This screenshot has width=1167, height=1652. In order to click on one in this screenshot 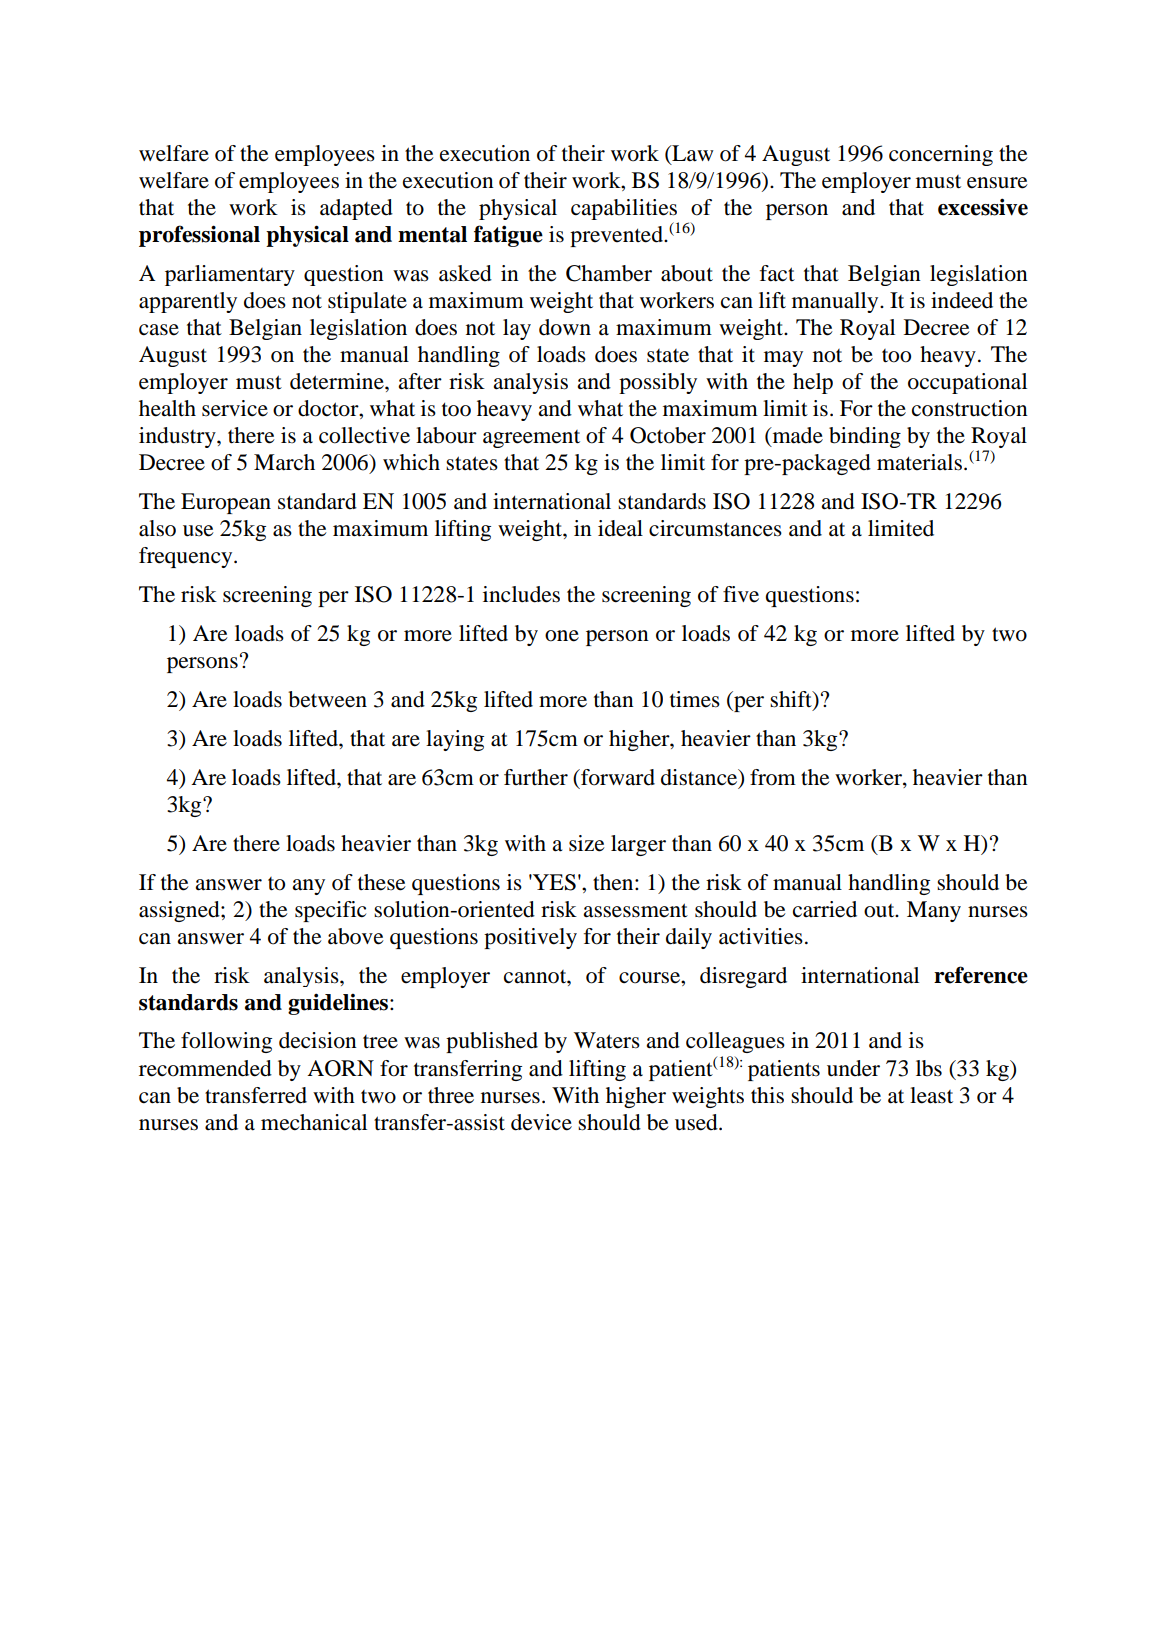, I will do `click(562, 636)`.
